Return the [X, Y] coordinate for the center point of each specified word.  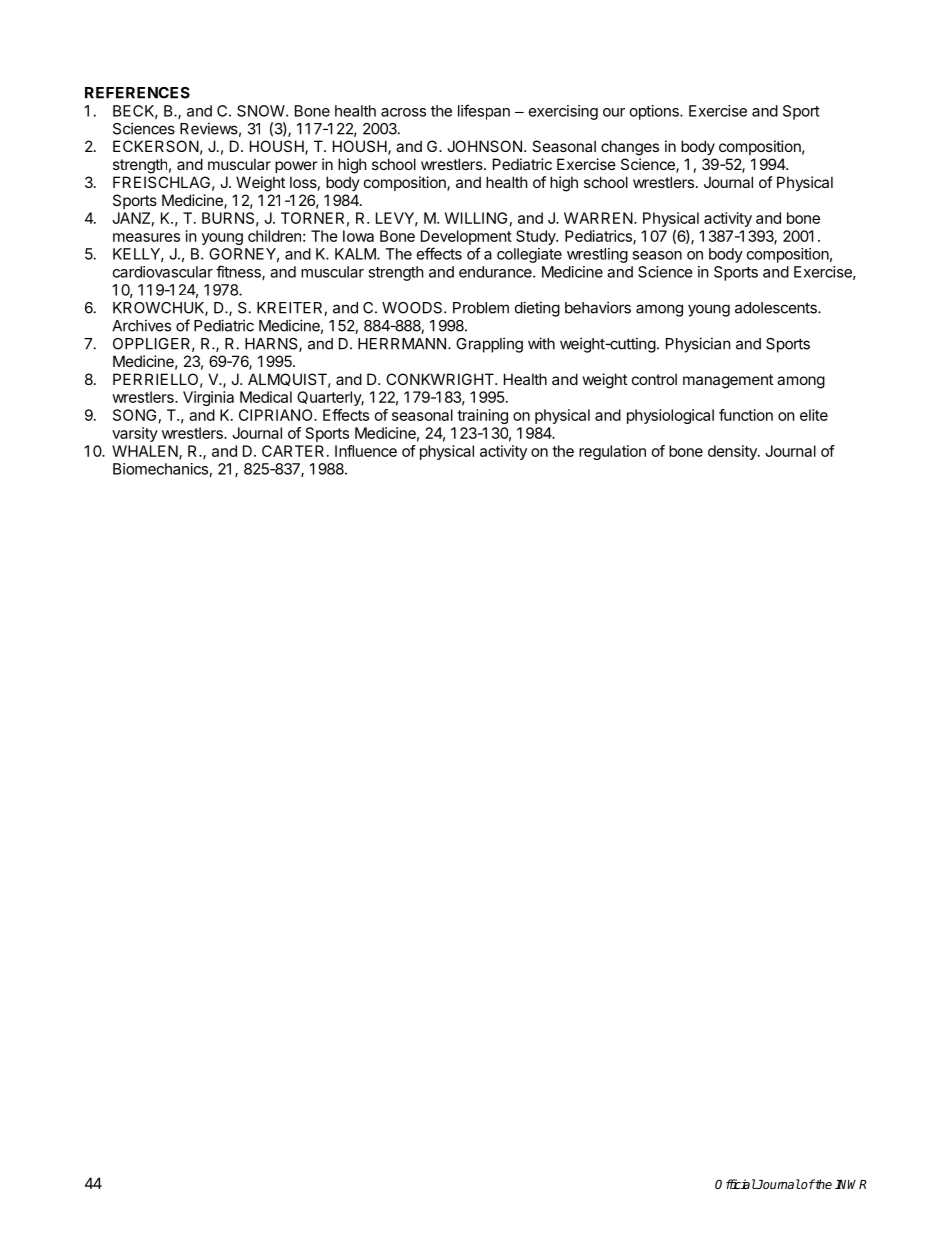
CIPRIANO [277, 415]
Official [735, 1184]
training [482, 416]
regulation [612, 452]
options [655, 112]
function [746, 415]
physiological [670, 416]
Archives [141, 325]
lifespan [484, 112]
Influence [366, 451]
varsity [135, 434]
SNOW [262, 111]
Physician [698, 345]
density [733, 452]
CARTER [293, 451]
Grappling [489, 345]
